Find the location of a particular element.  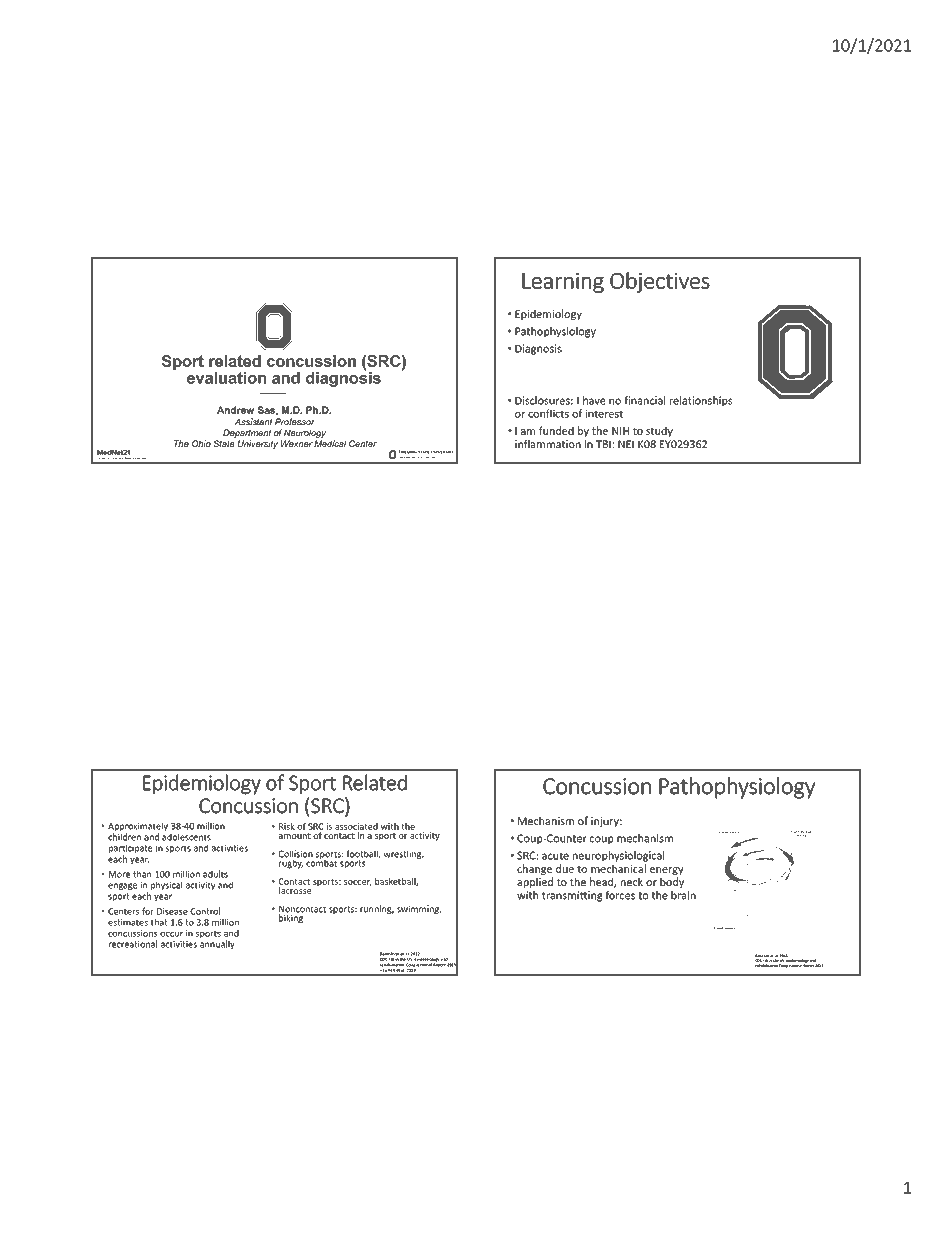

Objectives is located at coordinates (660, 282).
